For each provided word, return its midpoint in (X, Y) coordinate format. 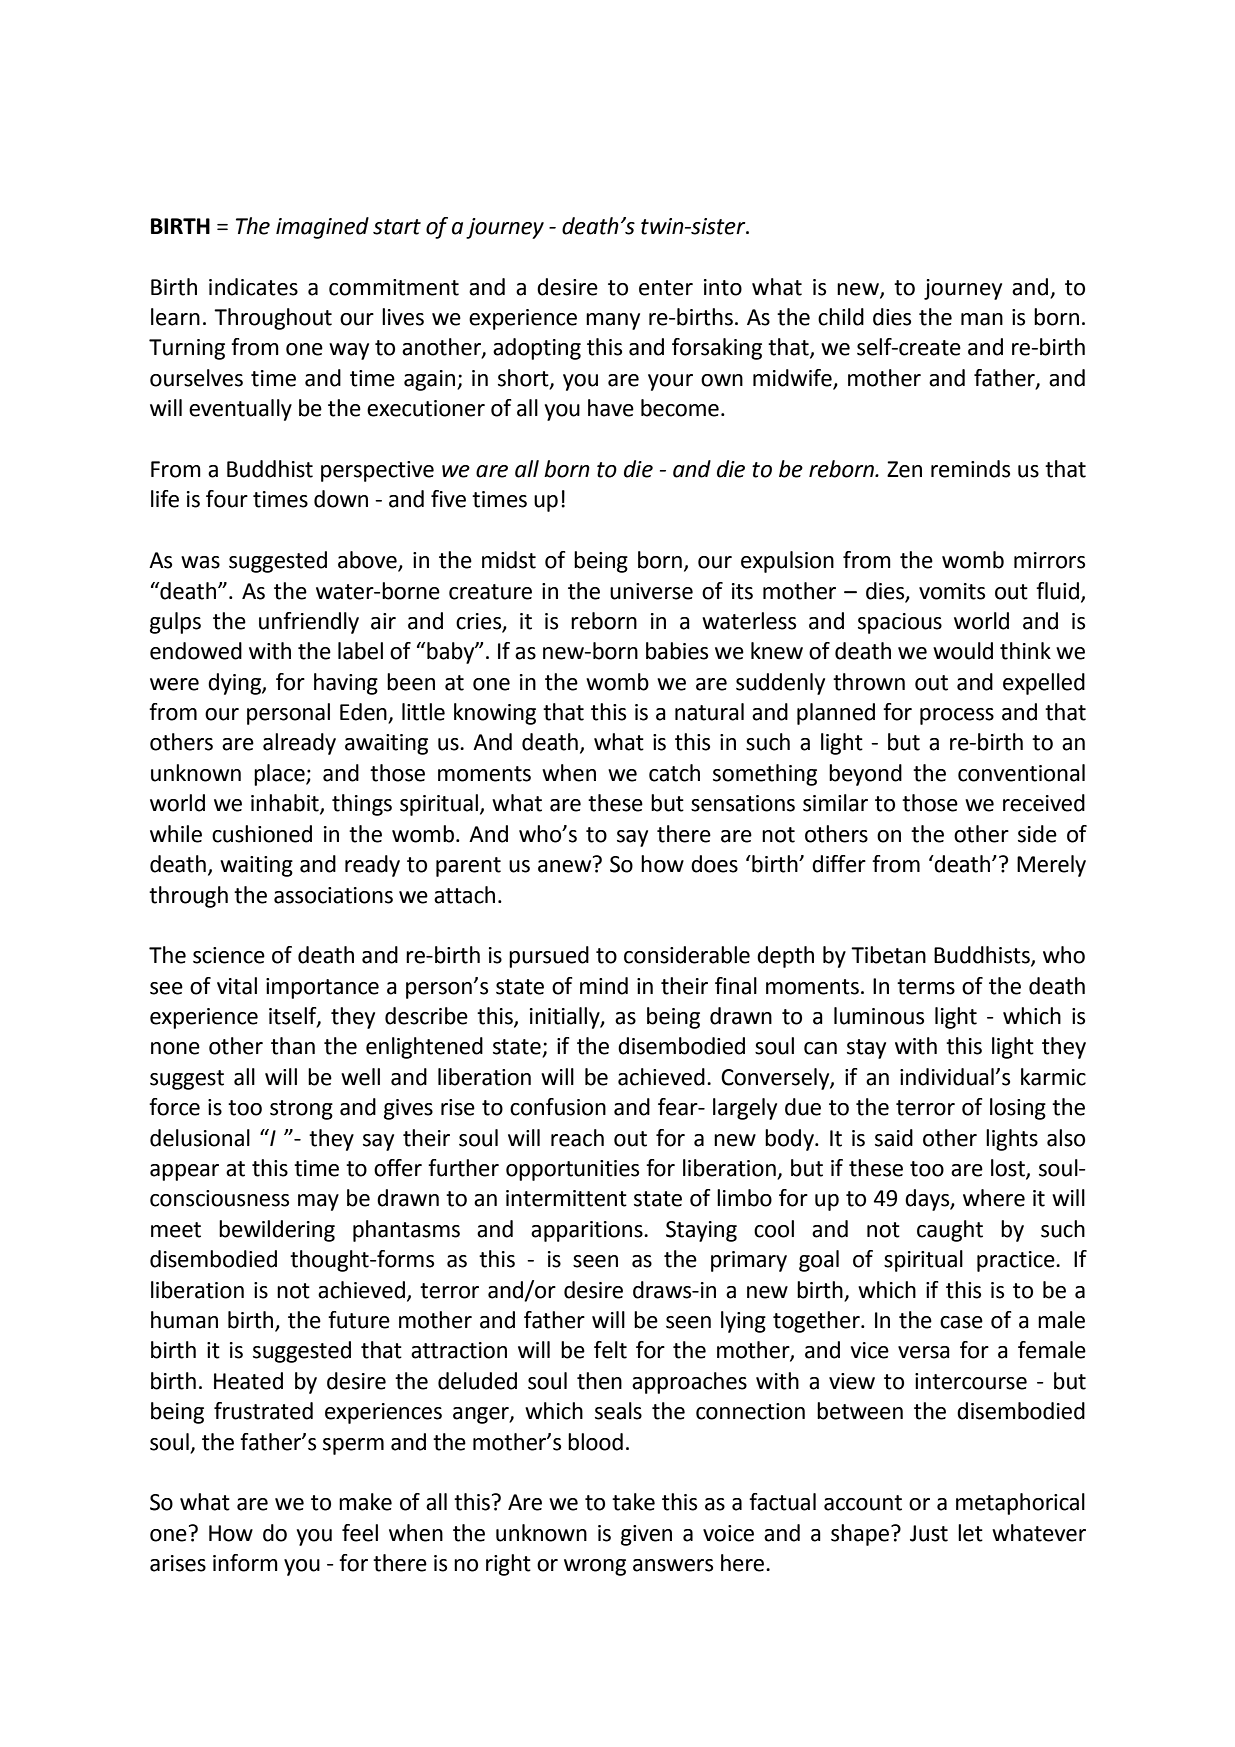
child (841, 317)
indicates (253, 287)
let (970, 1533)
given (646, 1535)
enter (666, 288)
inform (245, 1563)
